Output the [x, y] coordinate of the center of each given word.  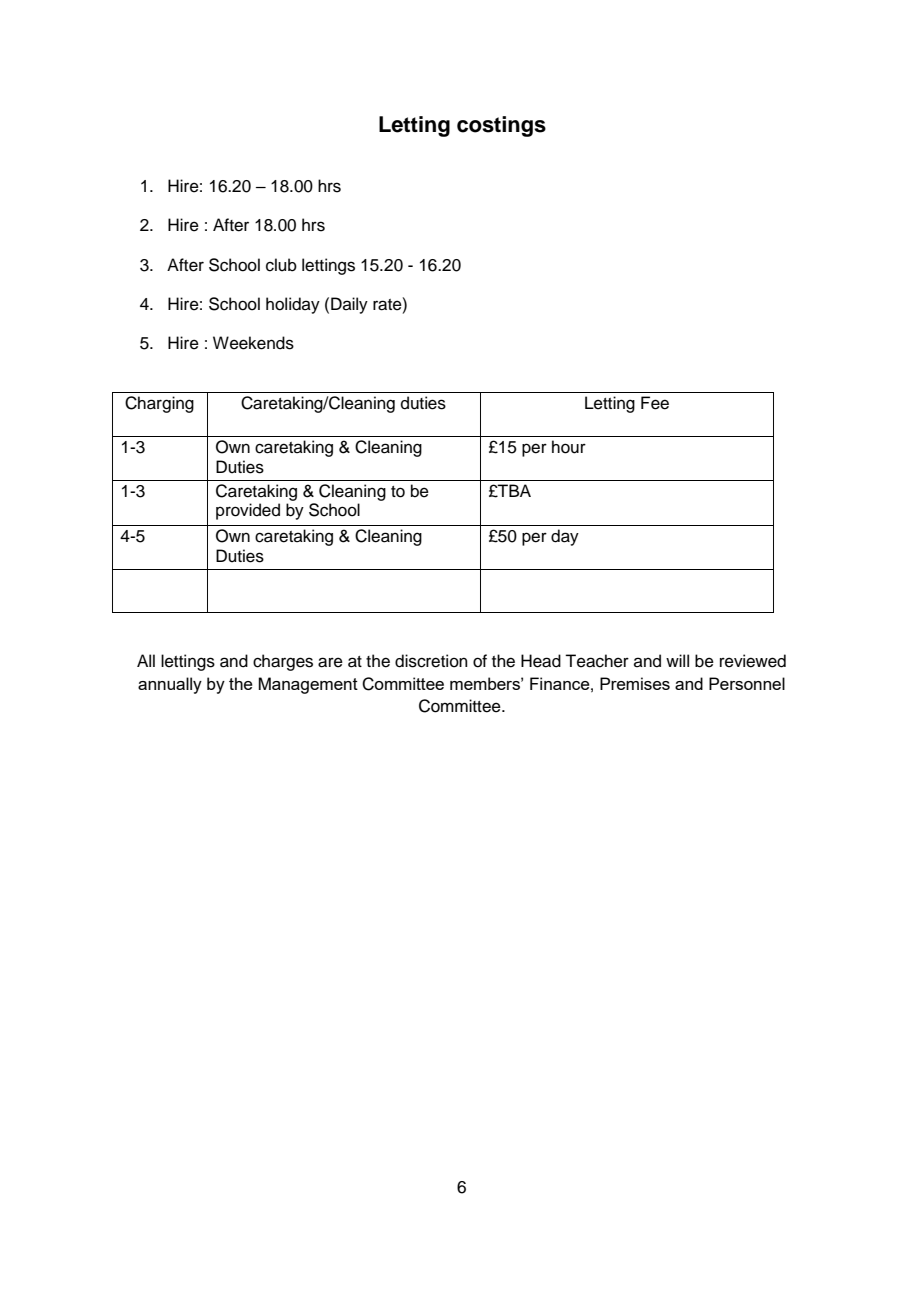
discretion [431, 661]
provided [248, 511]
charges [283, 662]
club [281, 265]
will [677, 660]
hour [569, 447]
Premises [635, 683]
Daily [349, 305]
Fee [655, 403]
